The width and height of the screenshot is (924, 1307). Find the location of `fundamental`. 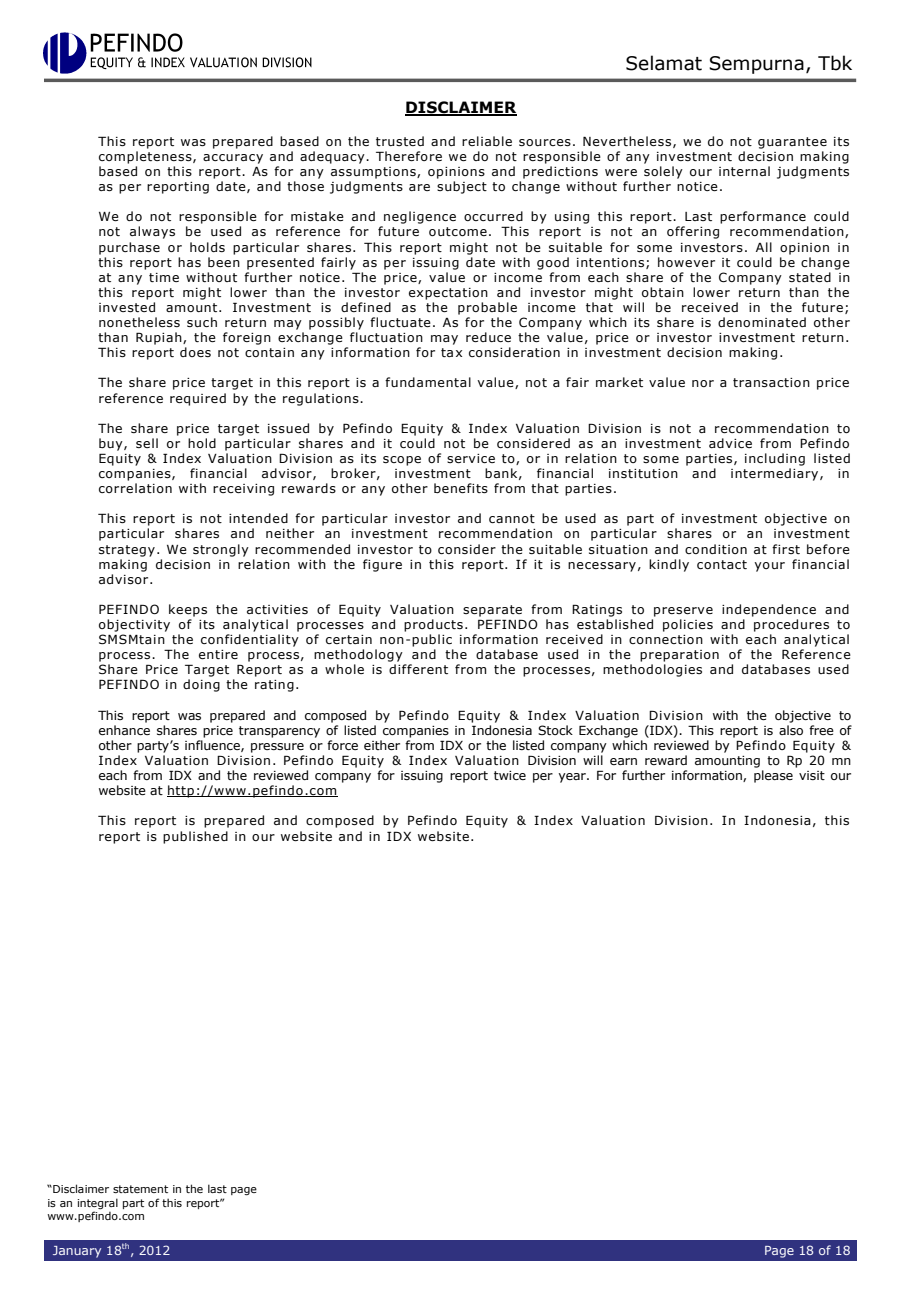

fundamental is located at coordinates (428, 382).
